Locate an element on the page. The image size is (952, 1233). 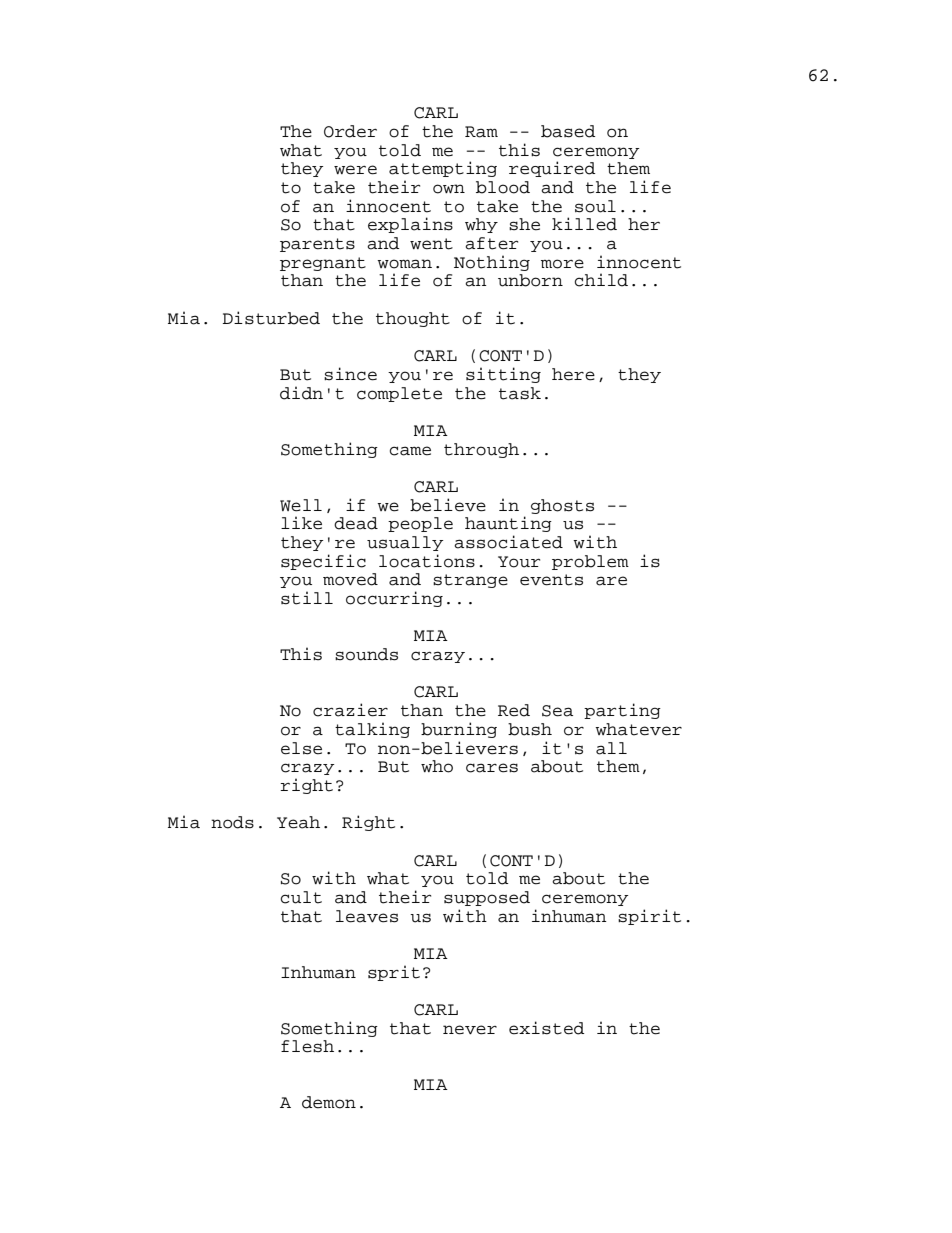
still is located at coordinates (307, 598).
